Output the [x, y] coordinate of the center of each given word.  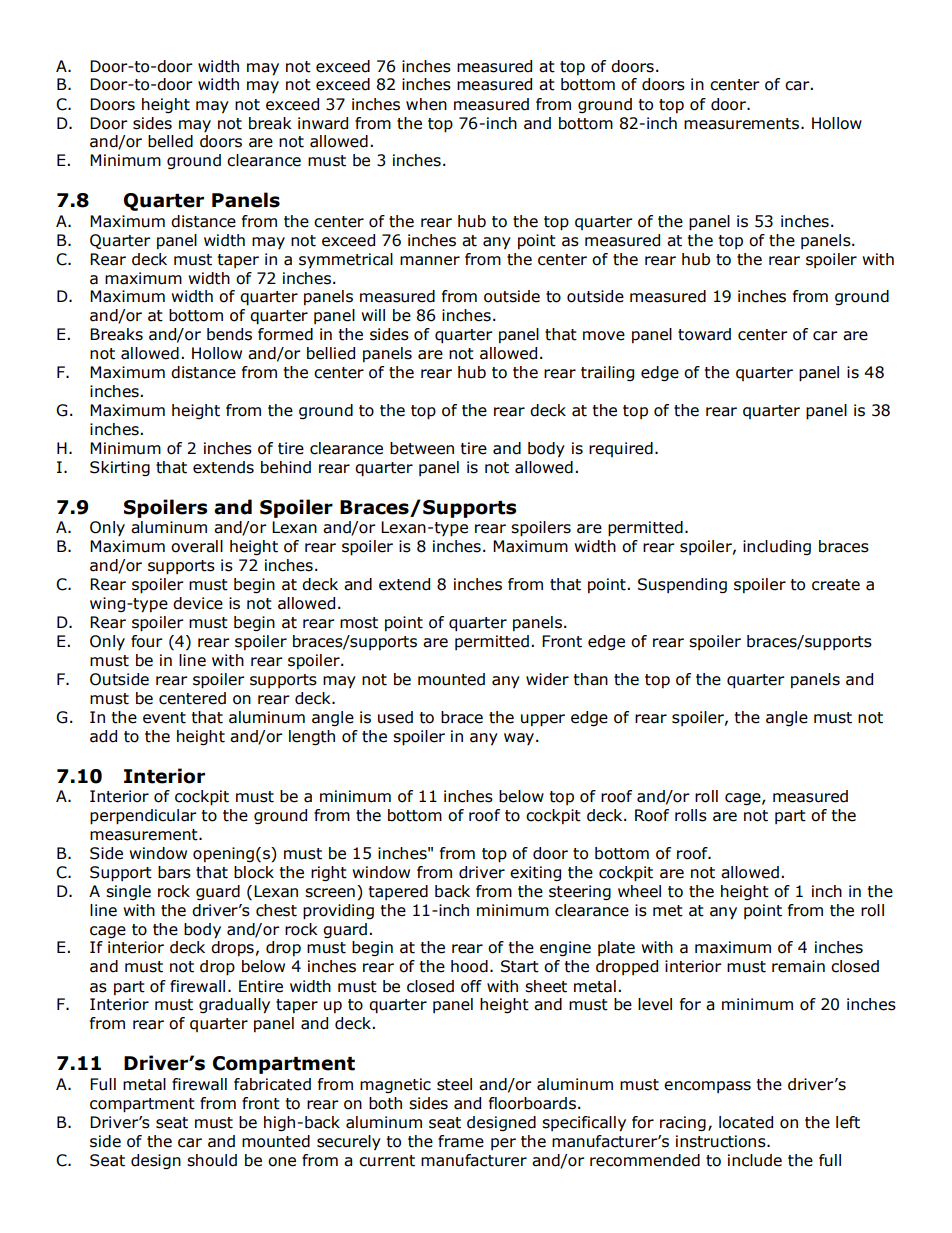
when [426, 104]
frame [461, 1141]
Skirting [120, 468]
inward [323, 123]
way [520, 739]
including [777, 547]
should [212, 1160]
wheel [639, 891]
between [422, 448]
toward [704, 334]
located [746, 1122]
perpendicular [143, 817]
